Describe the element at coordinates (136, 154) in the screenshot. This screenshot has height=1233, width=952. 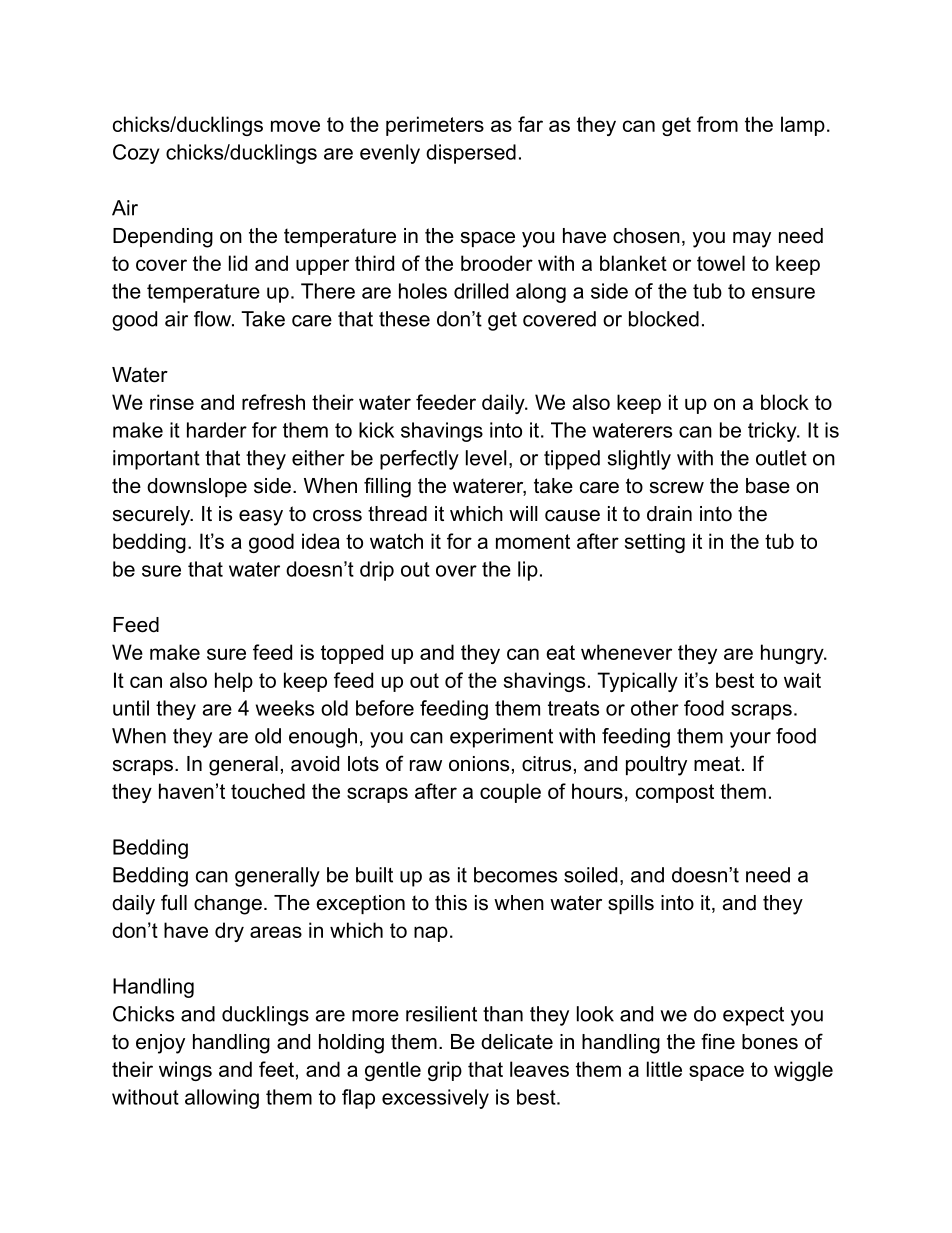
I see `Cozy` at that location.
